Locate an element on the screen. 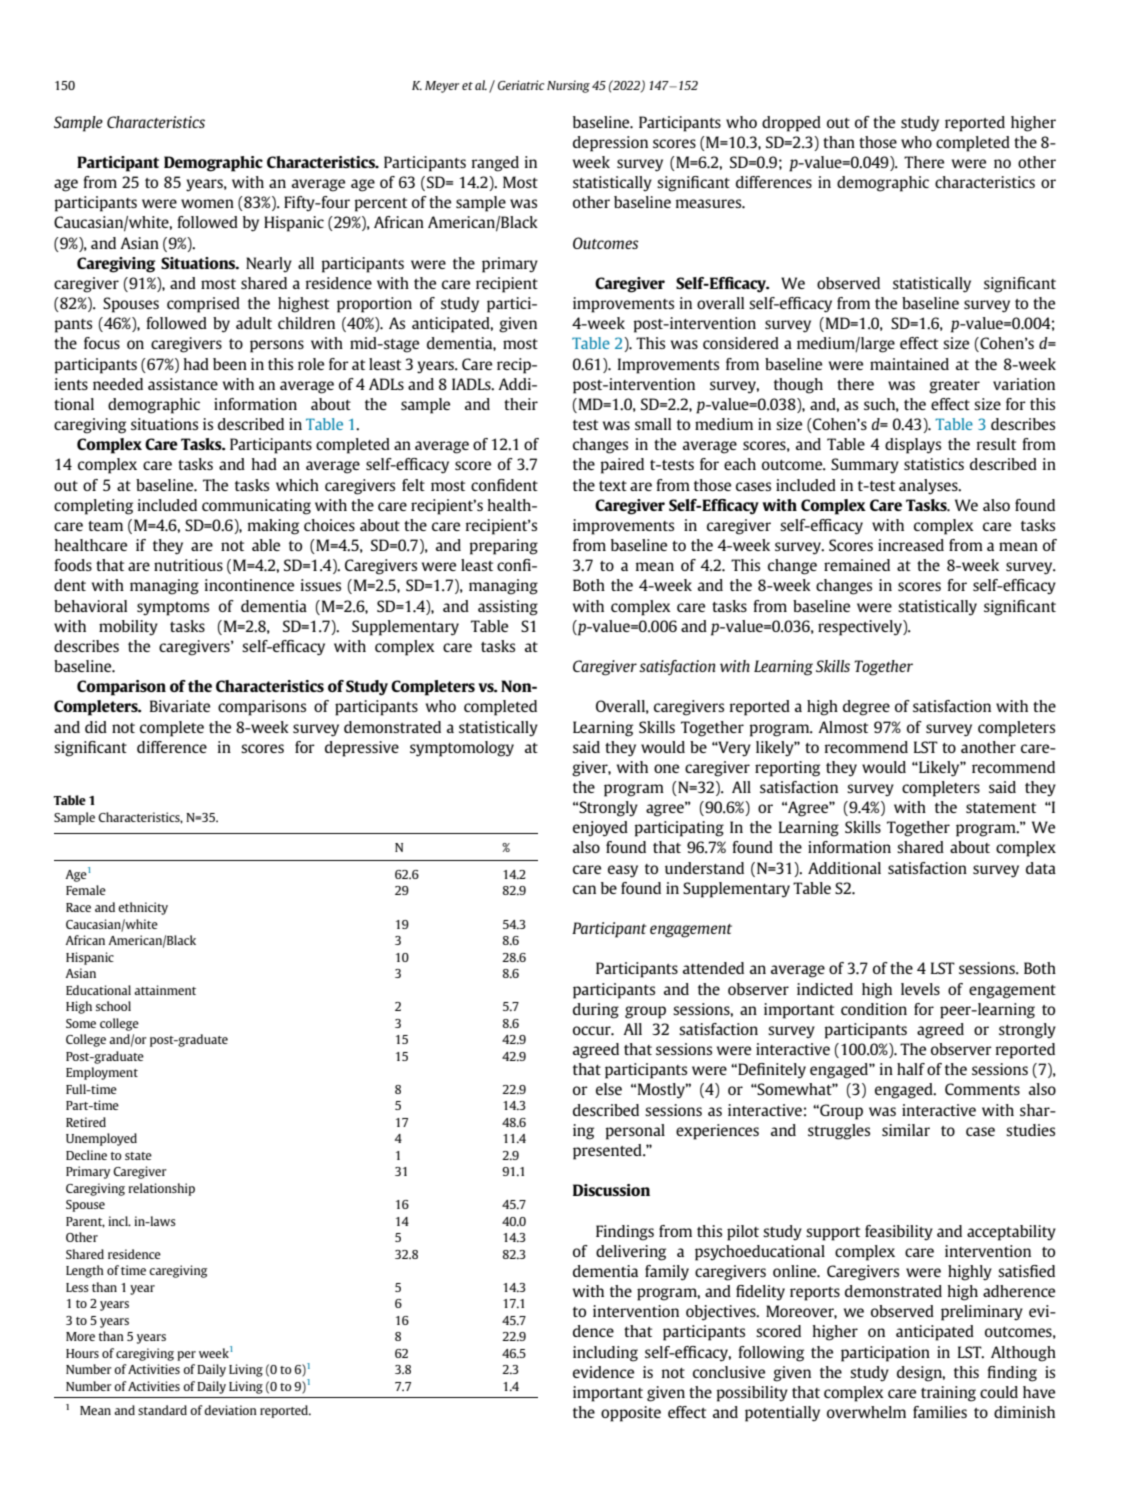  else is located at coordinates (609, 1089).
